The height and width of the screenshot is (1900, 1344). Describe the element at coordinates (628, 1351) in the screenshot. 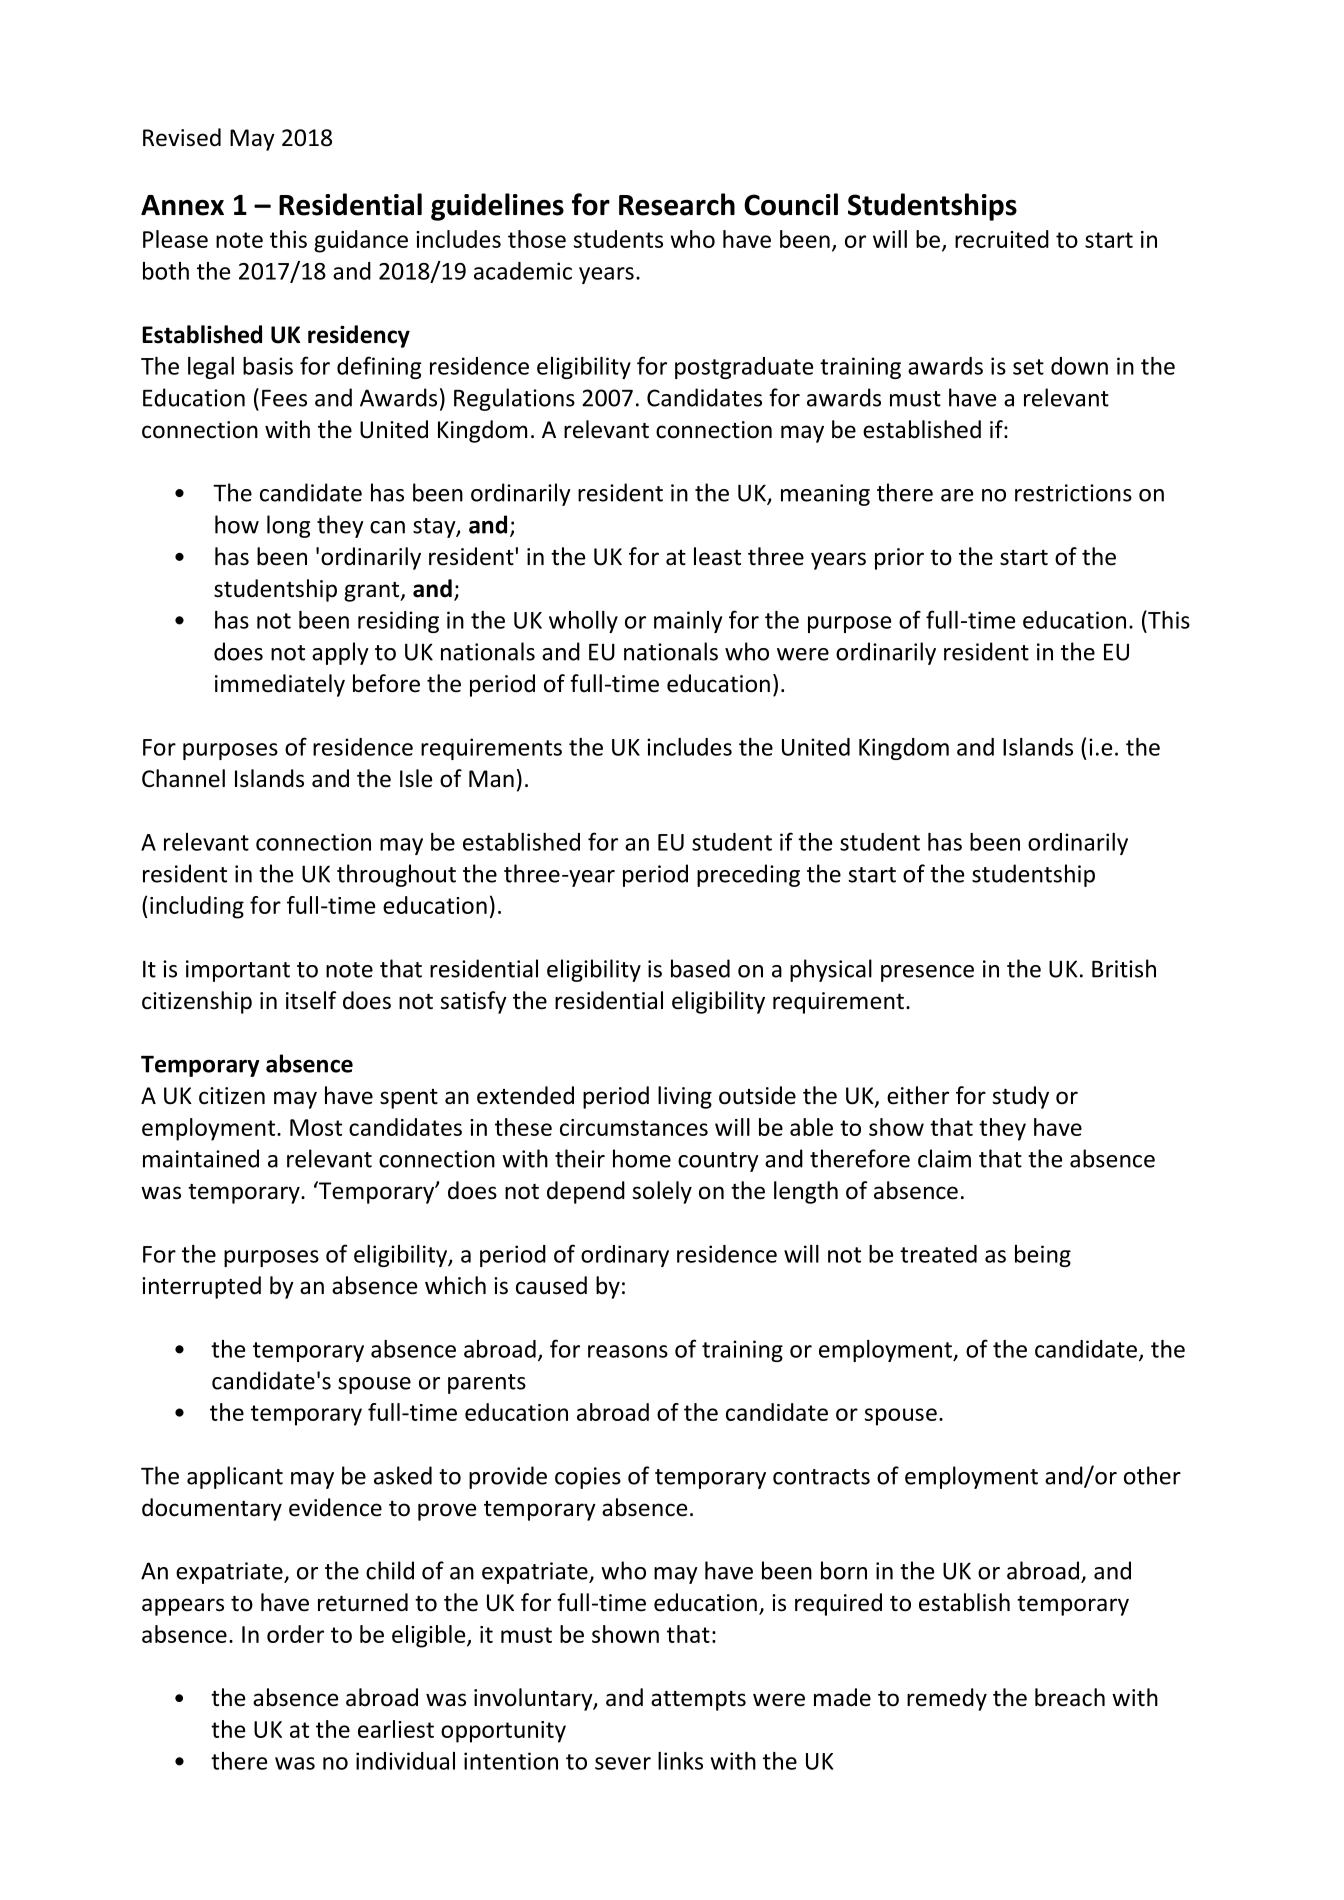

I see `reasons` at that location.
